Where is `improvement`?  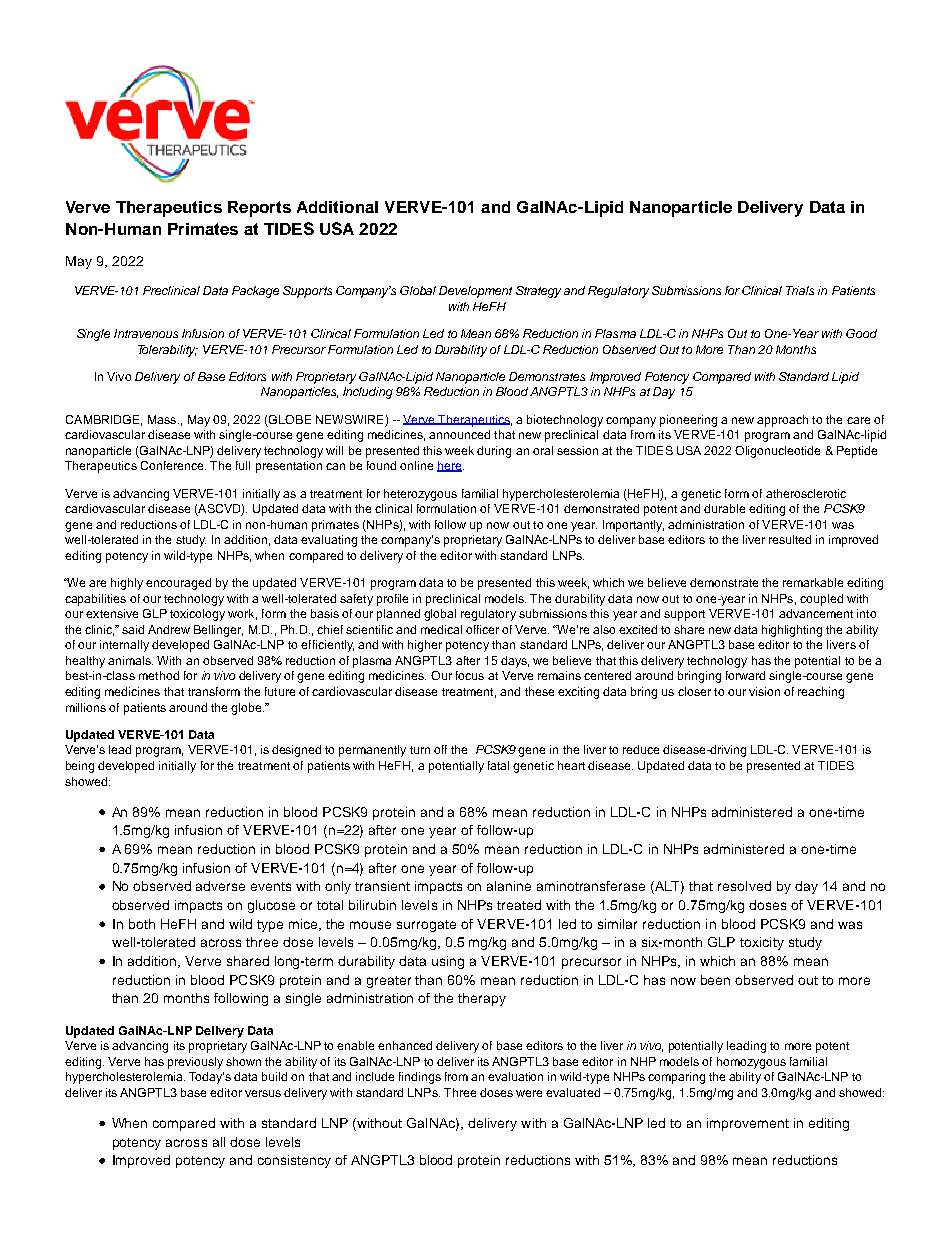
improvement is located at coordinates (748, 1124).
